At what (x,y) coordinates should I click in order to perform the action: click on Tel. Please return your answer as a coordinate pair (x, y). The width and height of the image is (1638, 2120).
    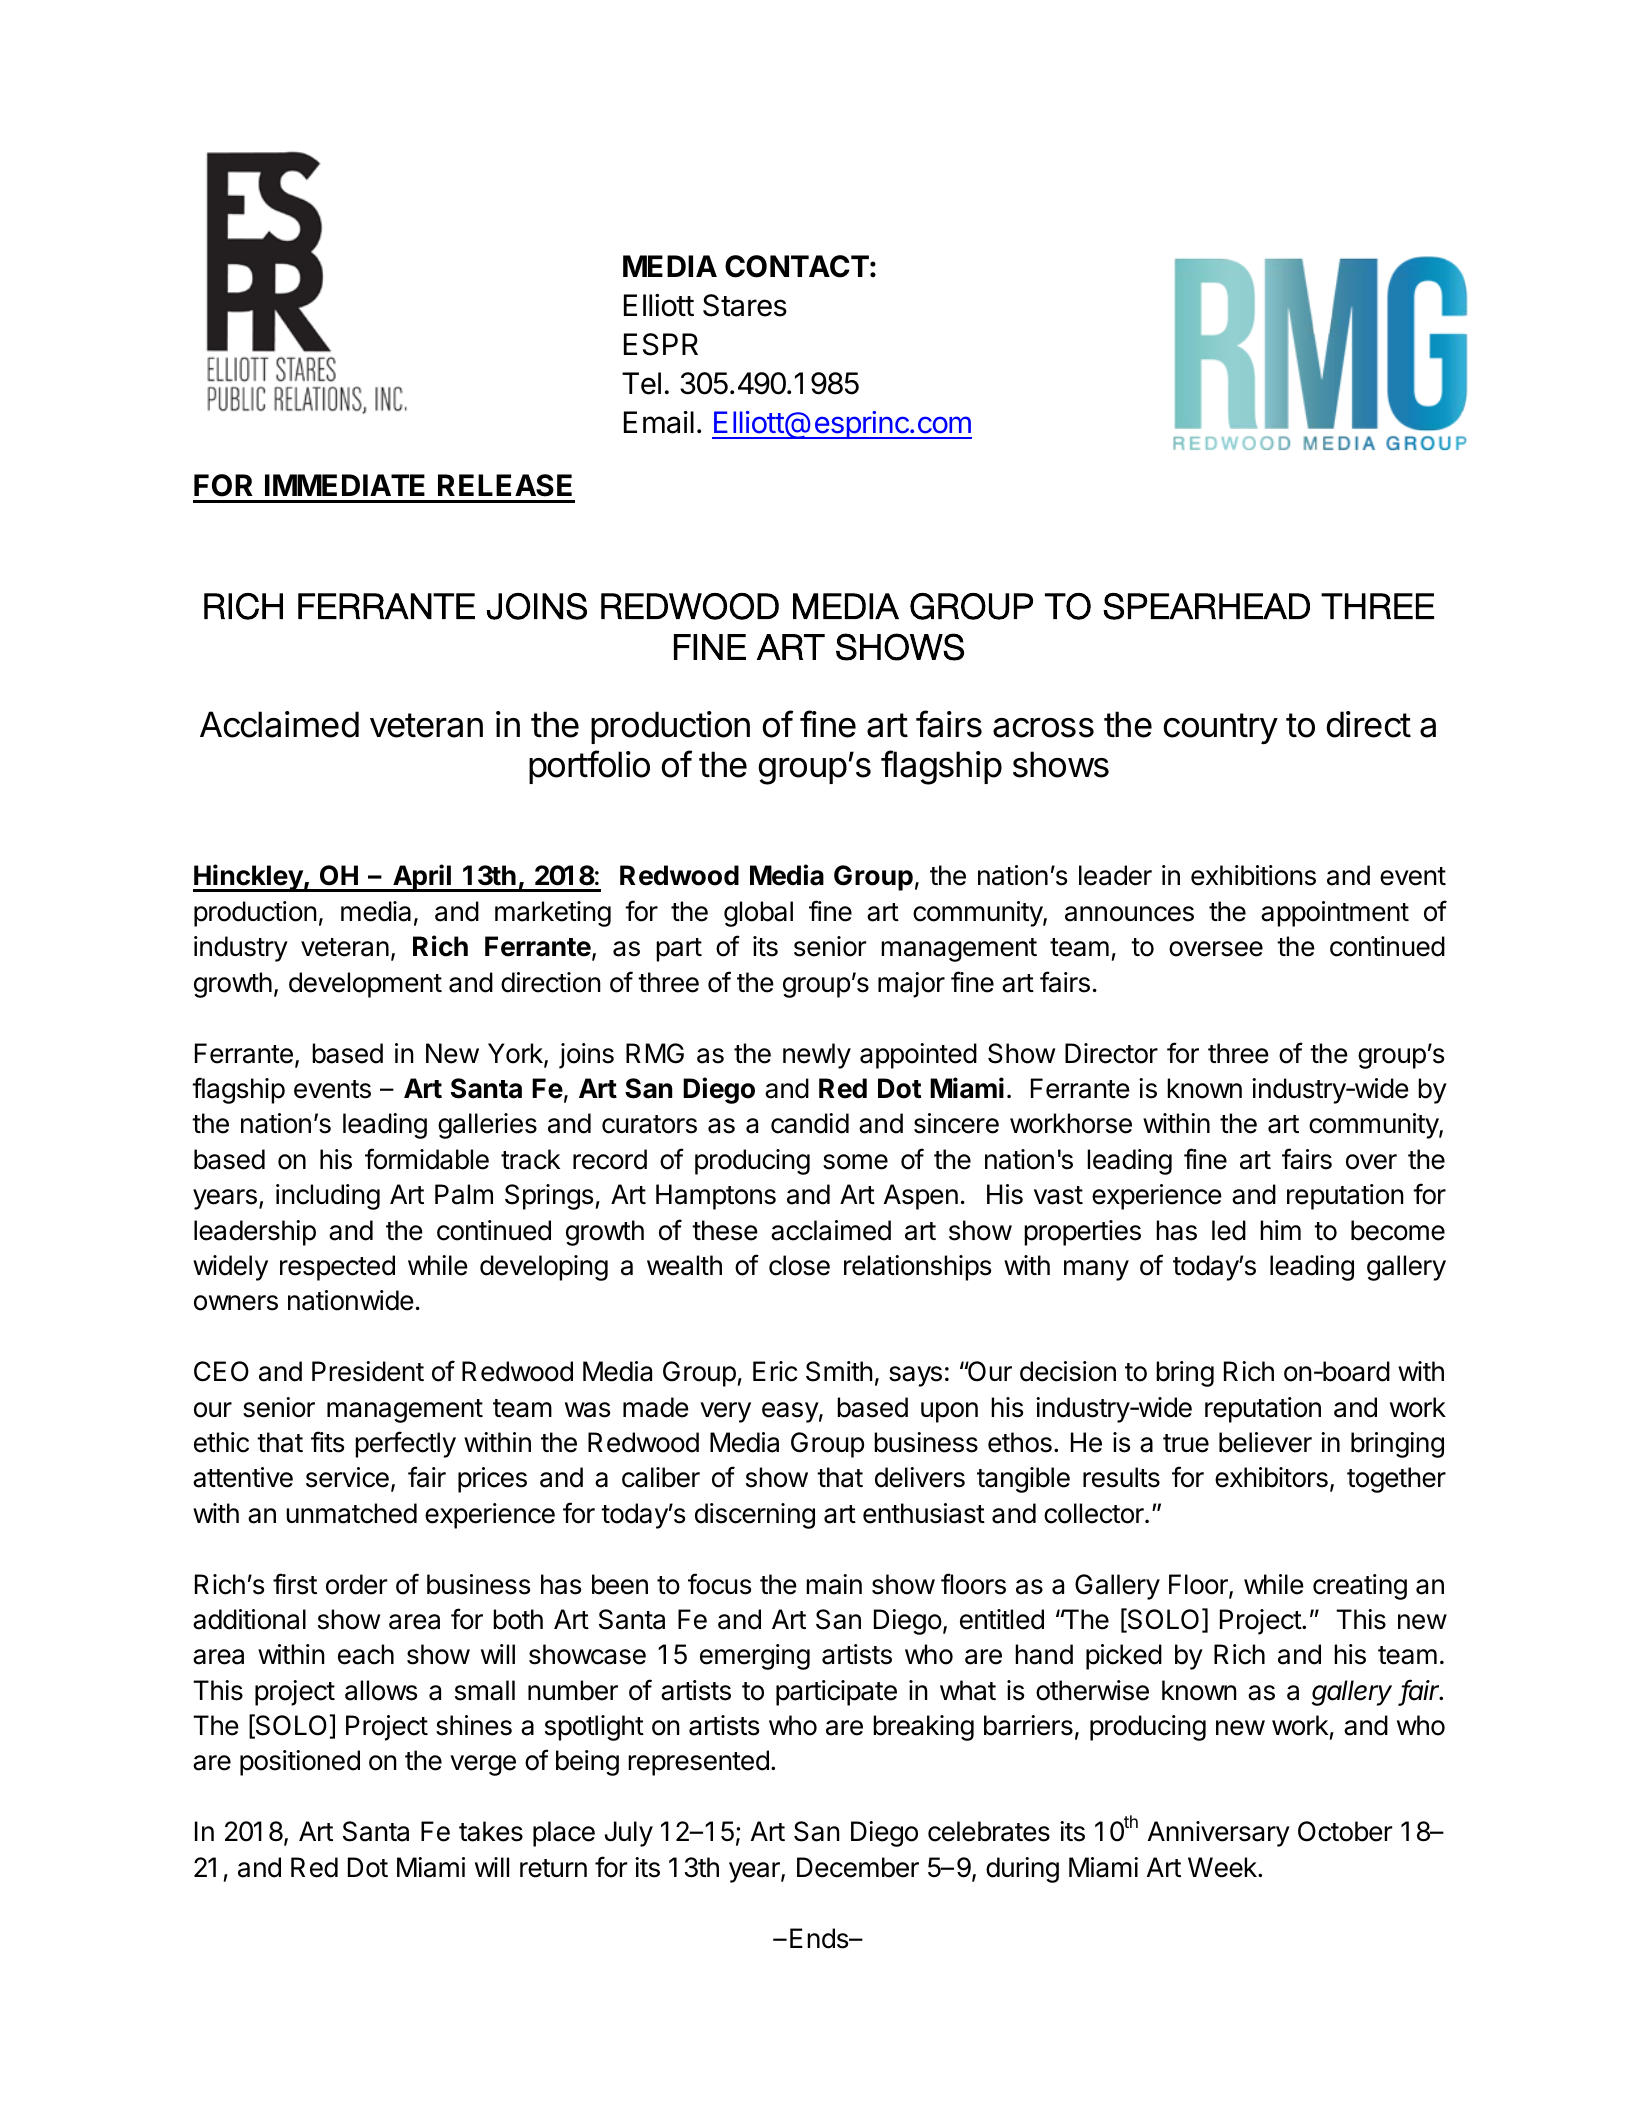
    Looking at the image, I should click on (641, 383).
